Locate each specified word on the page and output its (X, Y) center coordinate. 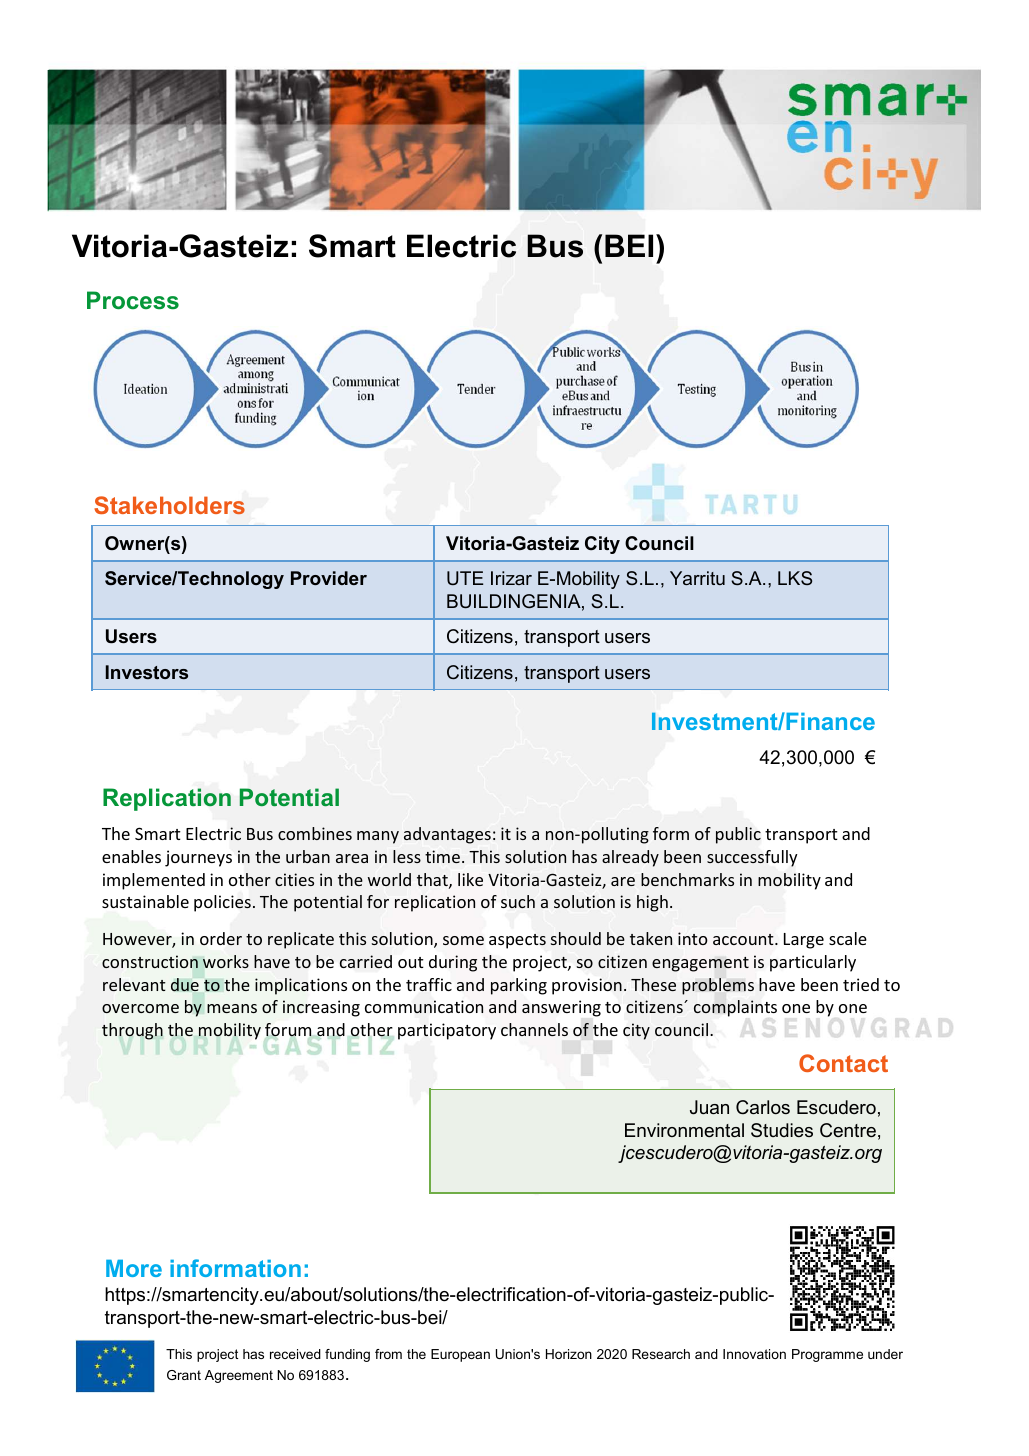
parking (519, 986)
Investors (147, 672)
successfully (752, 858)
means (232, 1008)
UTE (465, 578)
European (460, 1355)
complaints (735, 1008)
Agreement (239, 1376)
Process (133, 300)
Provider (329, 578)
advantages (447, 835)
